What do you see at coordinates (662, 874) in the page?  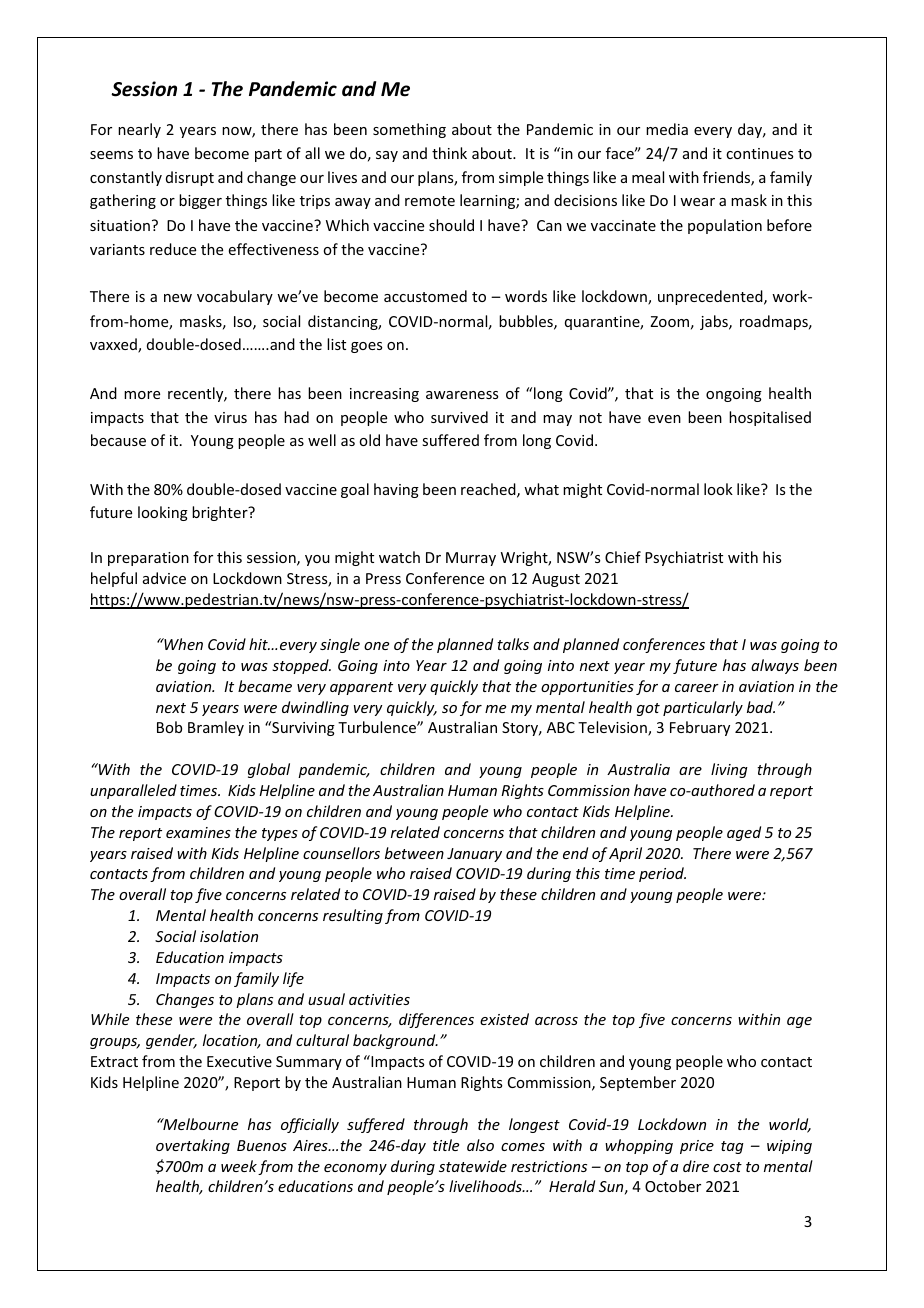 I see `period` at bounding box center [662, 874].
